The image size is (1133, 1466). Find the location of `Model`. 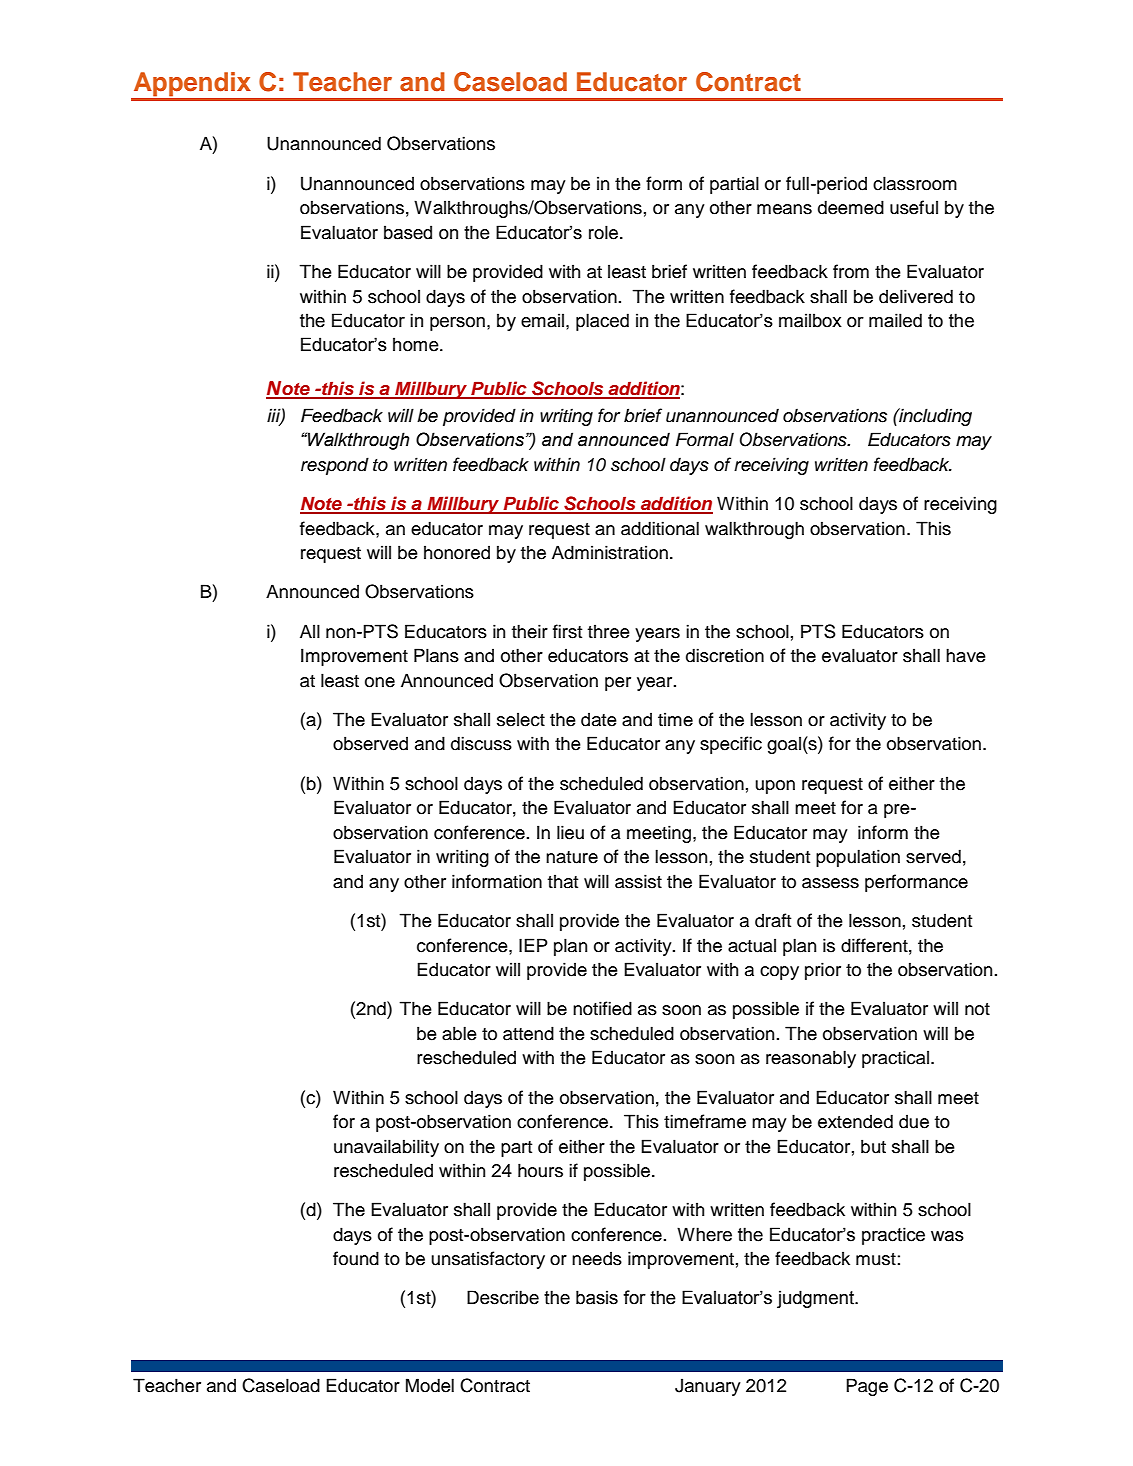

Model is located at coordinates (430, 1385).
